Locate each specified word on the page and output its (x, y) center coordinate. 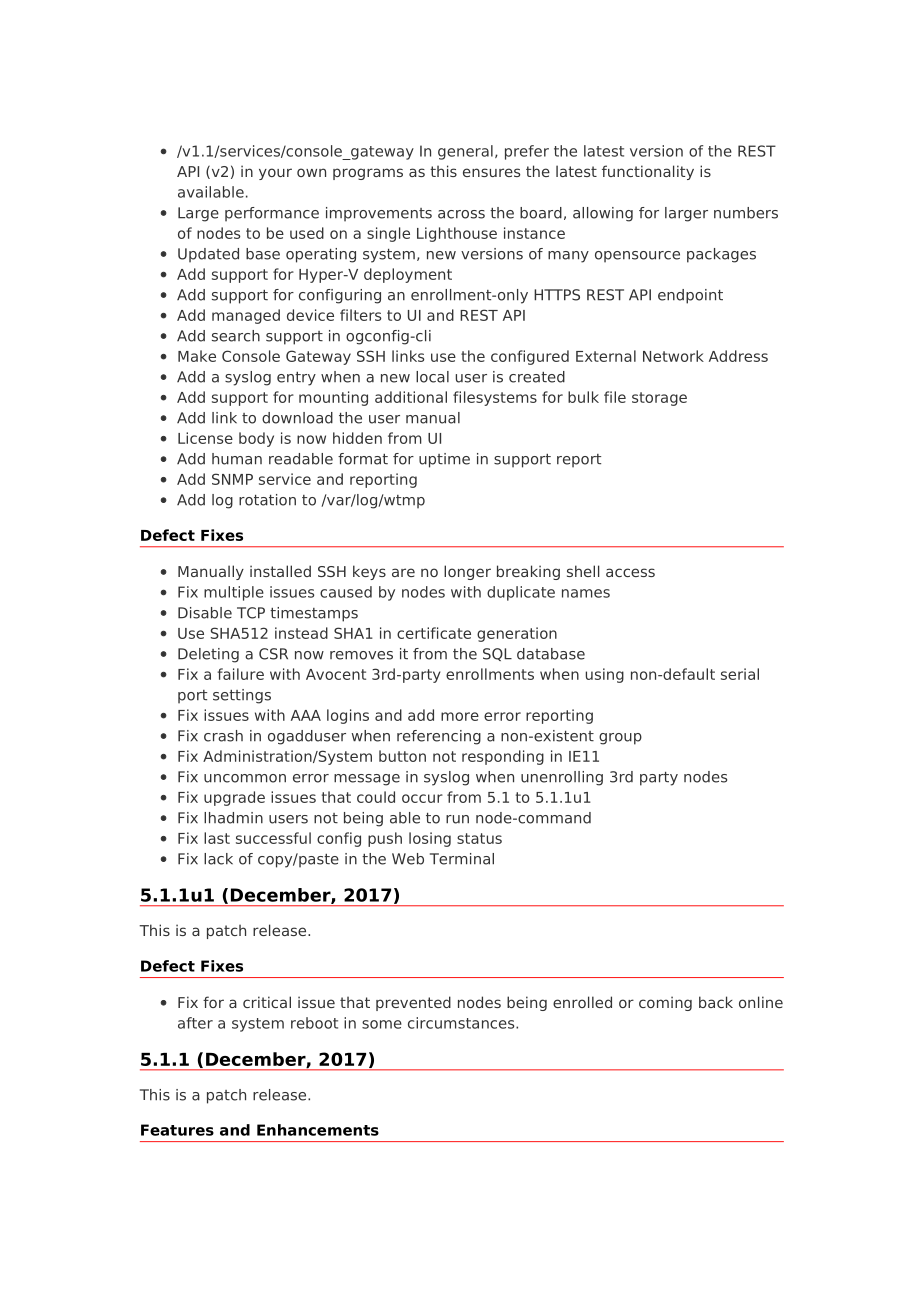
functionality (648, 172)
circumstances (462, 1023)
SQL (497, 654)
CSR (273, 654)
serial (740, 674)
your (275, 174)
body (256, 439)
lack (218, 859)
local (432, 377)
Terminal (462, 859)
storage (659, 399)
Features (177, 1130)
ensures (491, 172)
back (716, 1002)
